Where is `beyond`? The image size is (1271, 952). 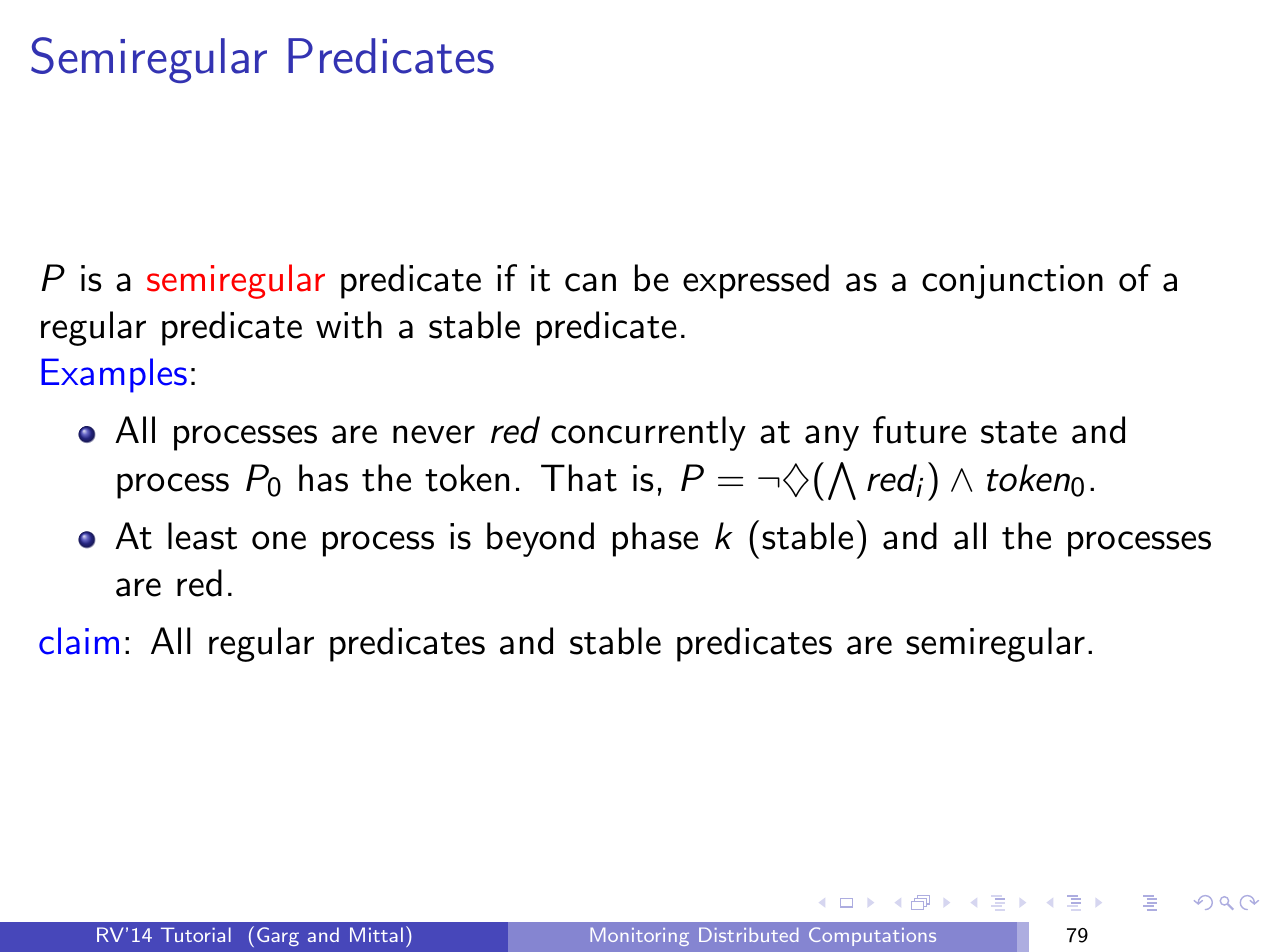
beyond is located at coordinates (540, 539).
